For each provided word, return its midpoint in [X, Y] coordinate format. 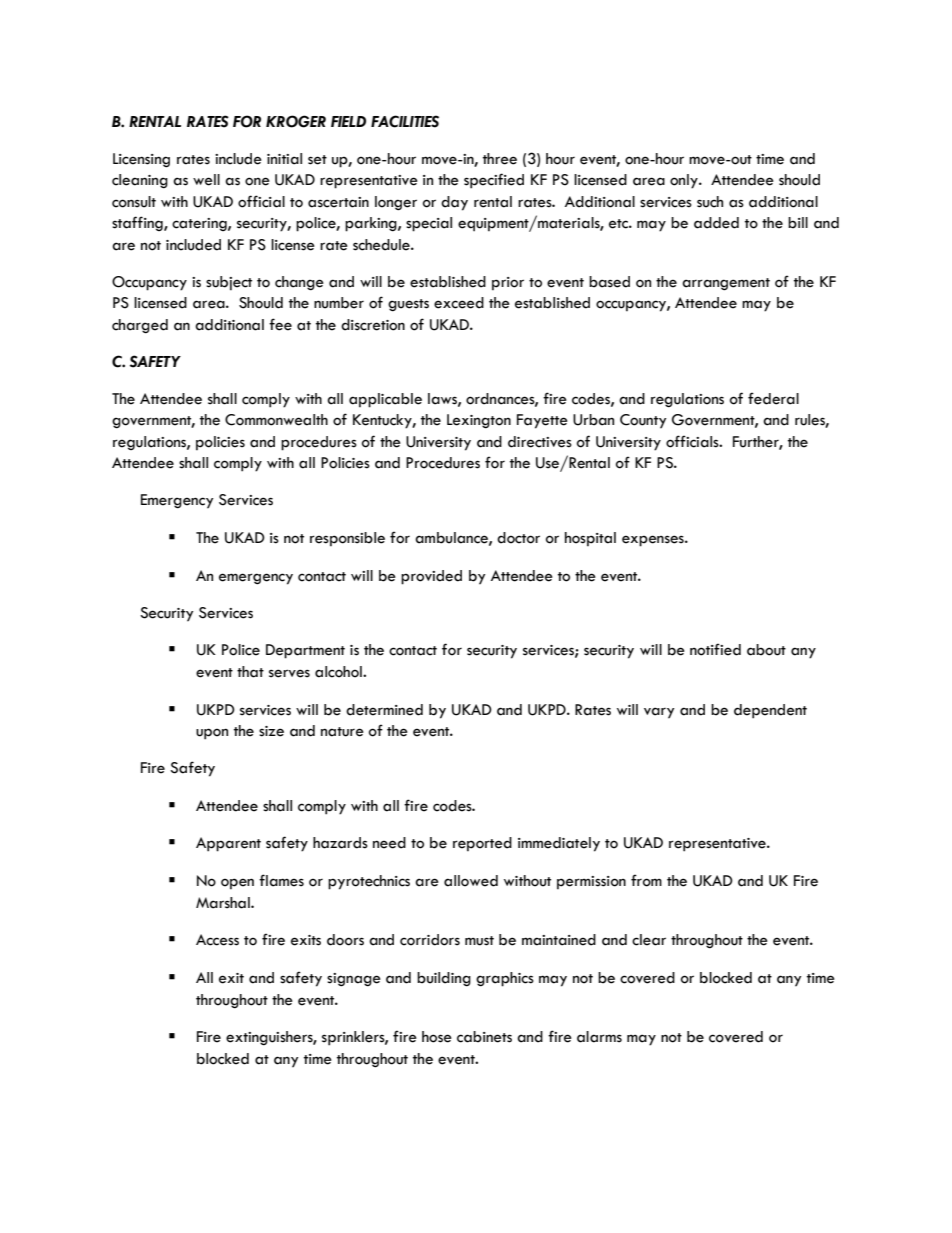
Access [217, 940]
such [710, 202]
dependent [770, 711]
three [500, 159]
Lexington [479, 421]
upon [212, 734]
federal [773, 398]
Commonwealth [276, 420]
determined [384, 710]
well [206, 180]
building [444, 979]
